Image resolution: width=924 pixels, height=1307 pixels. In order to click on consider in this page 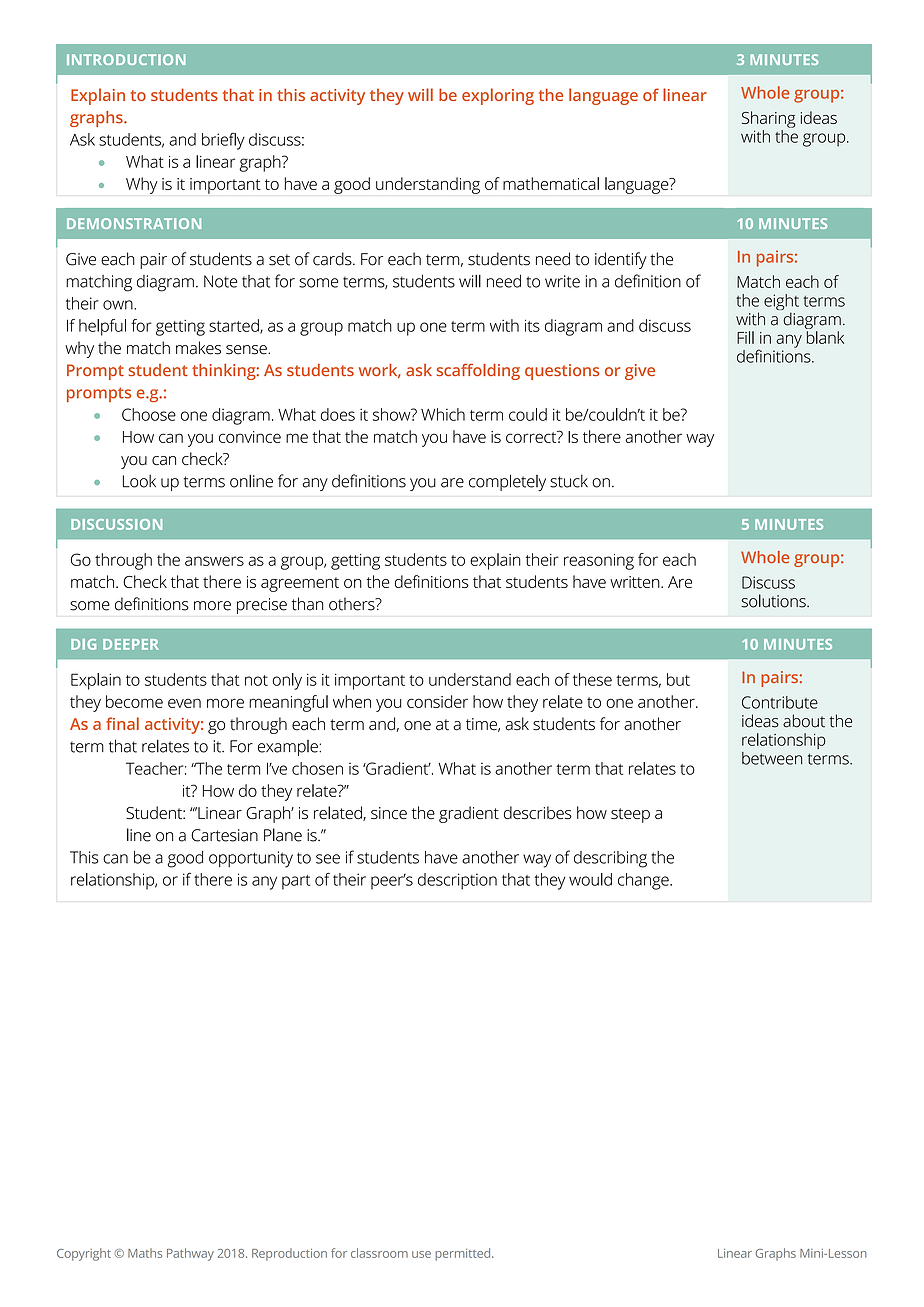, I will do `click(437, 701)`.
